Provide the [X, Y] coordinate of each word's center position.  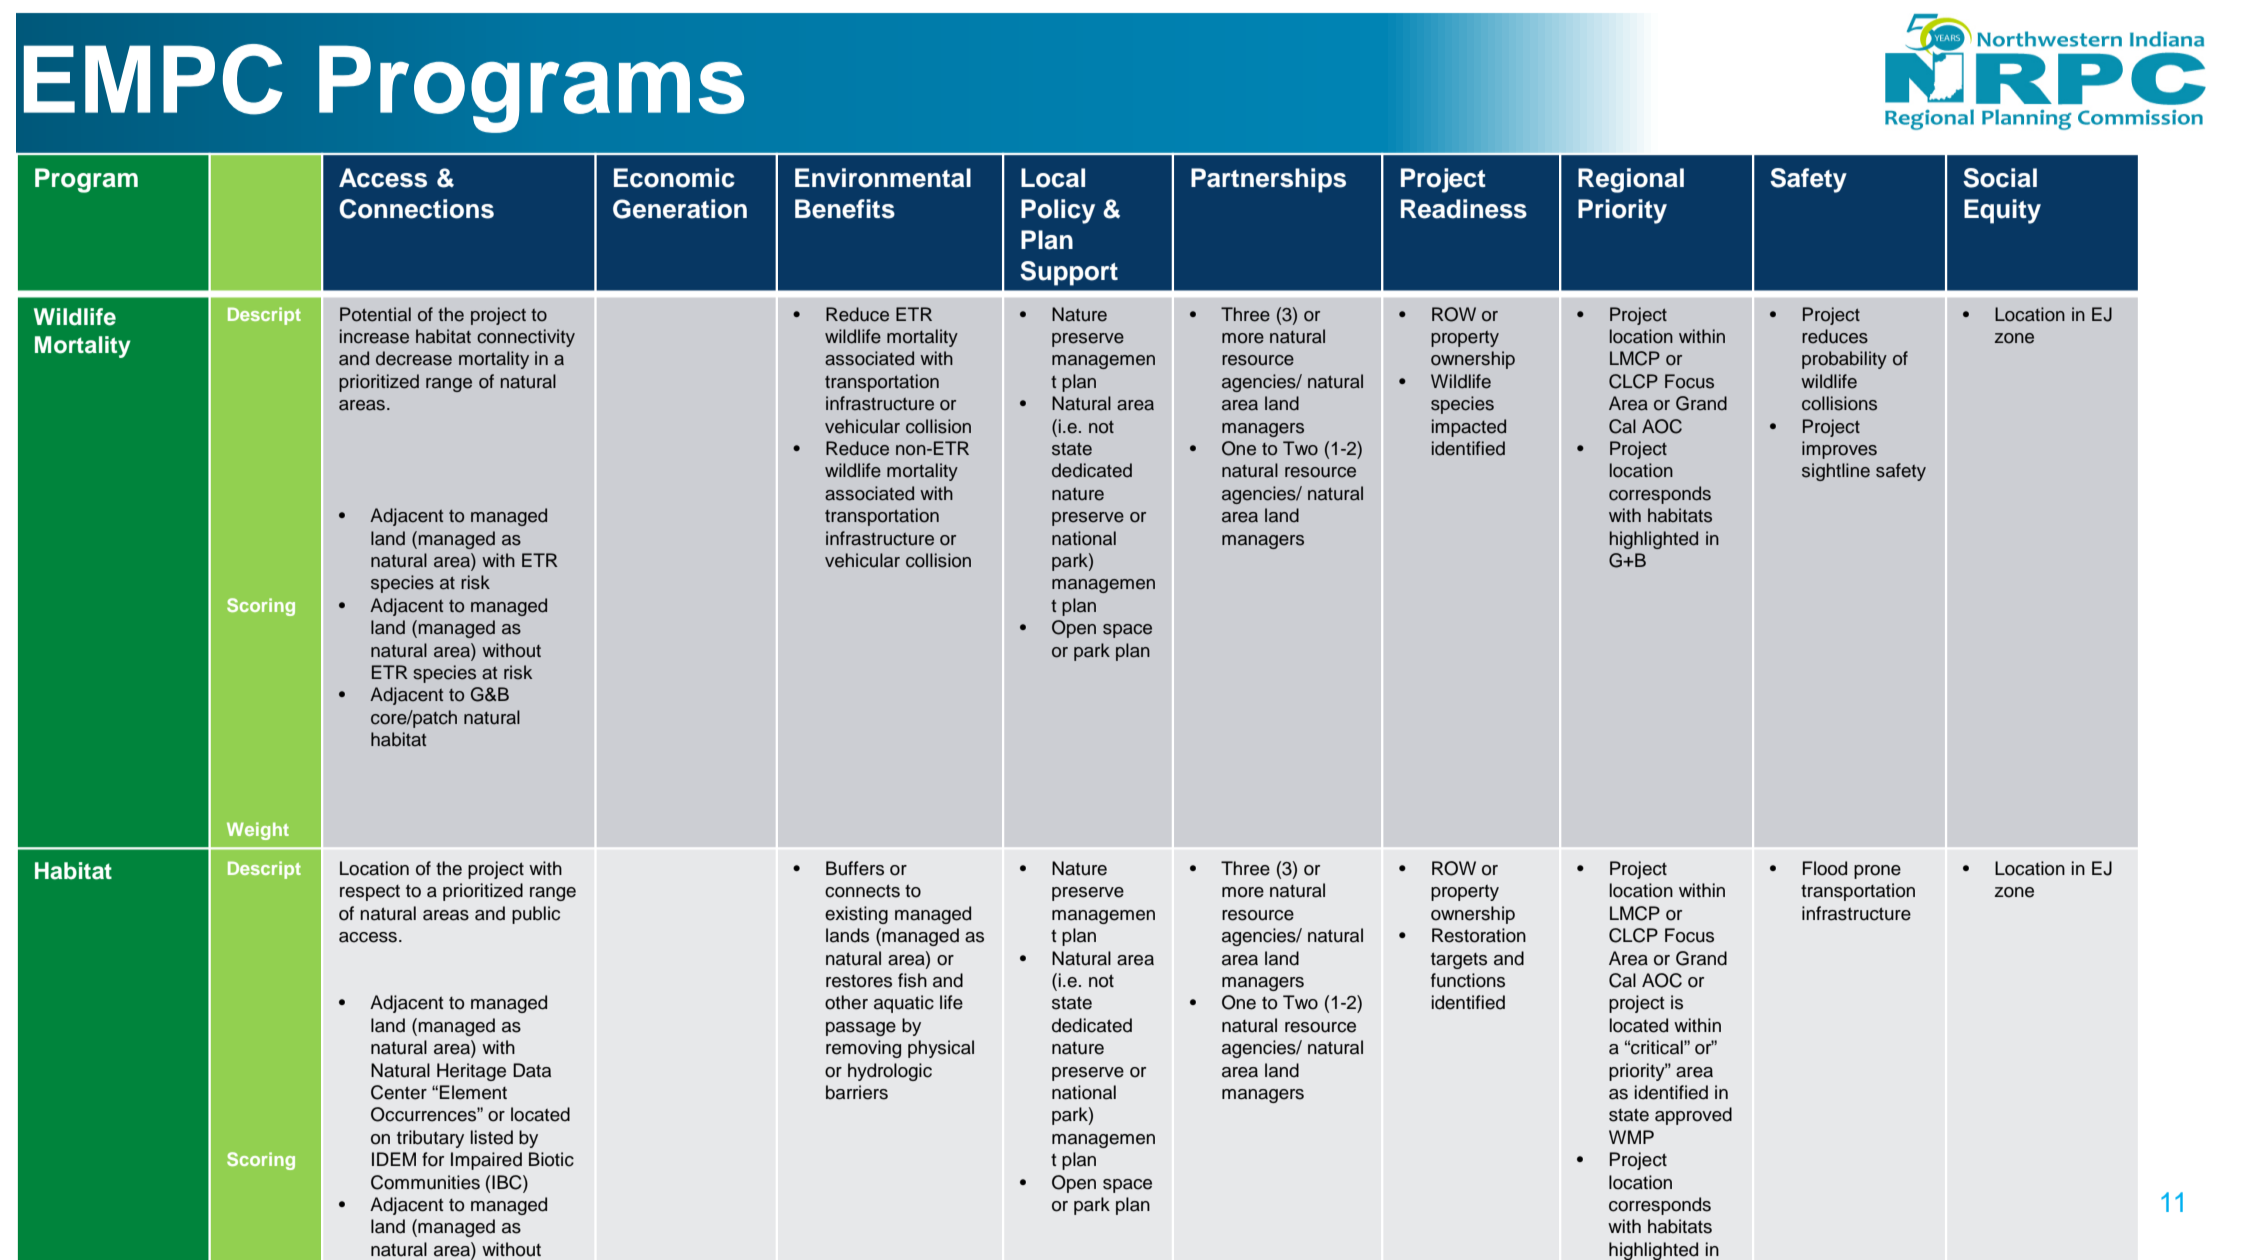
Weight [258, 831]
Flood [1825, 868]
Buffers [855, 868]
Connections [416, 209]
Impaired [486, 1161]
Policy [1058, 211]
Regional [1631, 180]
